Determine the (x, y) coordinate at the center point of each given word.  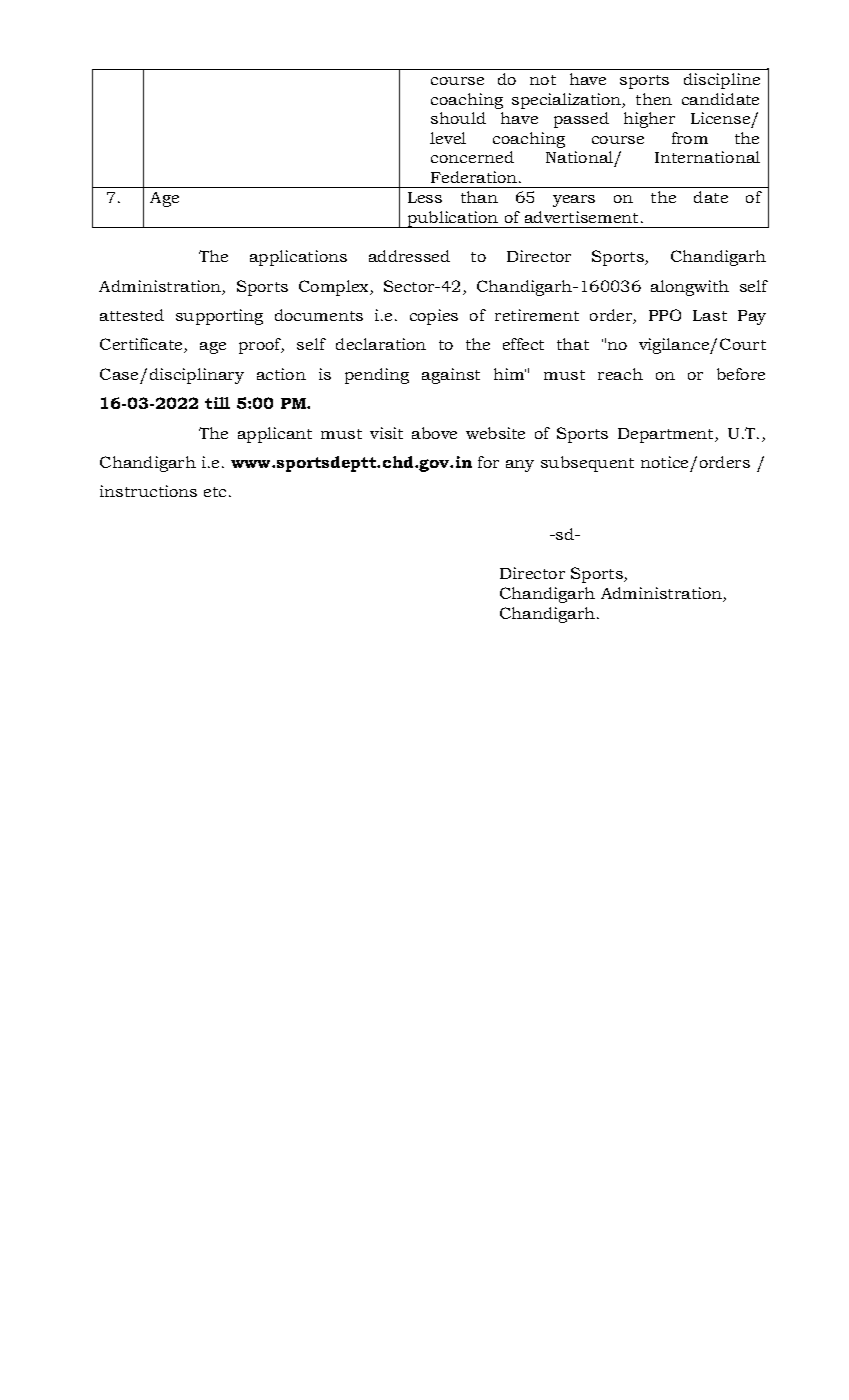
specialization (568, 101)
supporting (219, 317)
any (520, 466)
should (458, 118)
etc (217, 492)
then (654, 99)
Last (710, 315)
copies (434, 317)
